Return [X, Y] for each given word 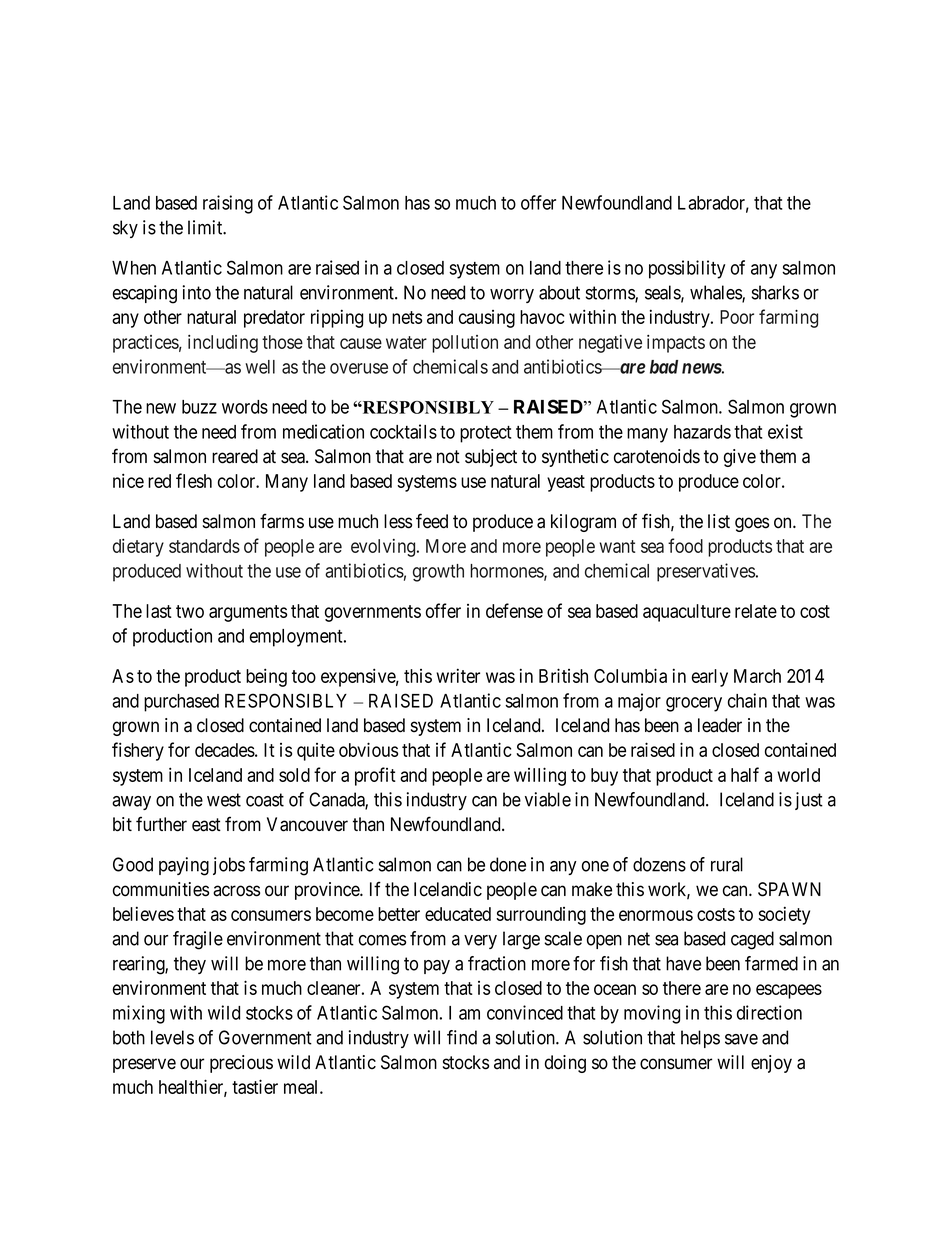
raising [228, 204]
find [462, 1037]
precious [241, 1064]
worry [512, 296]
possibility [687, 269]
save [741, 1039]
